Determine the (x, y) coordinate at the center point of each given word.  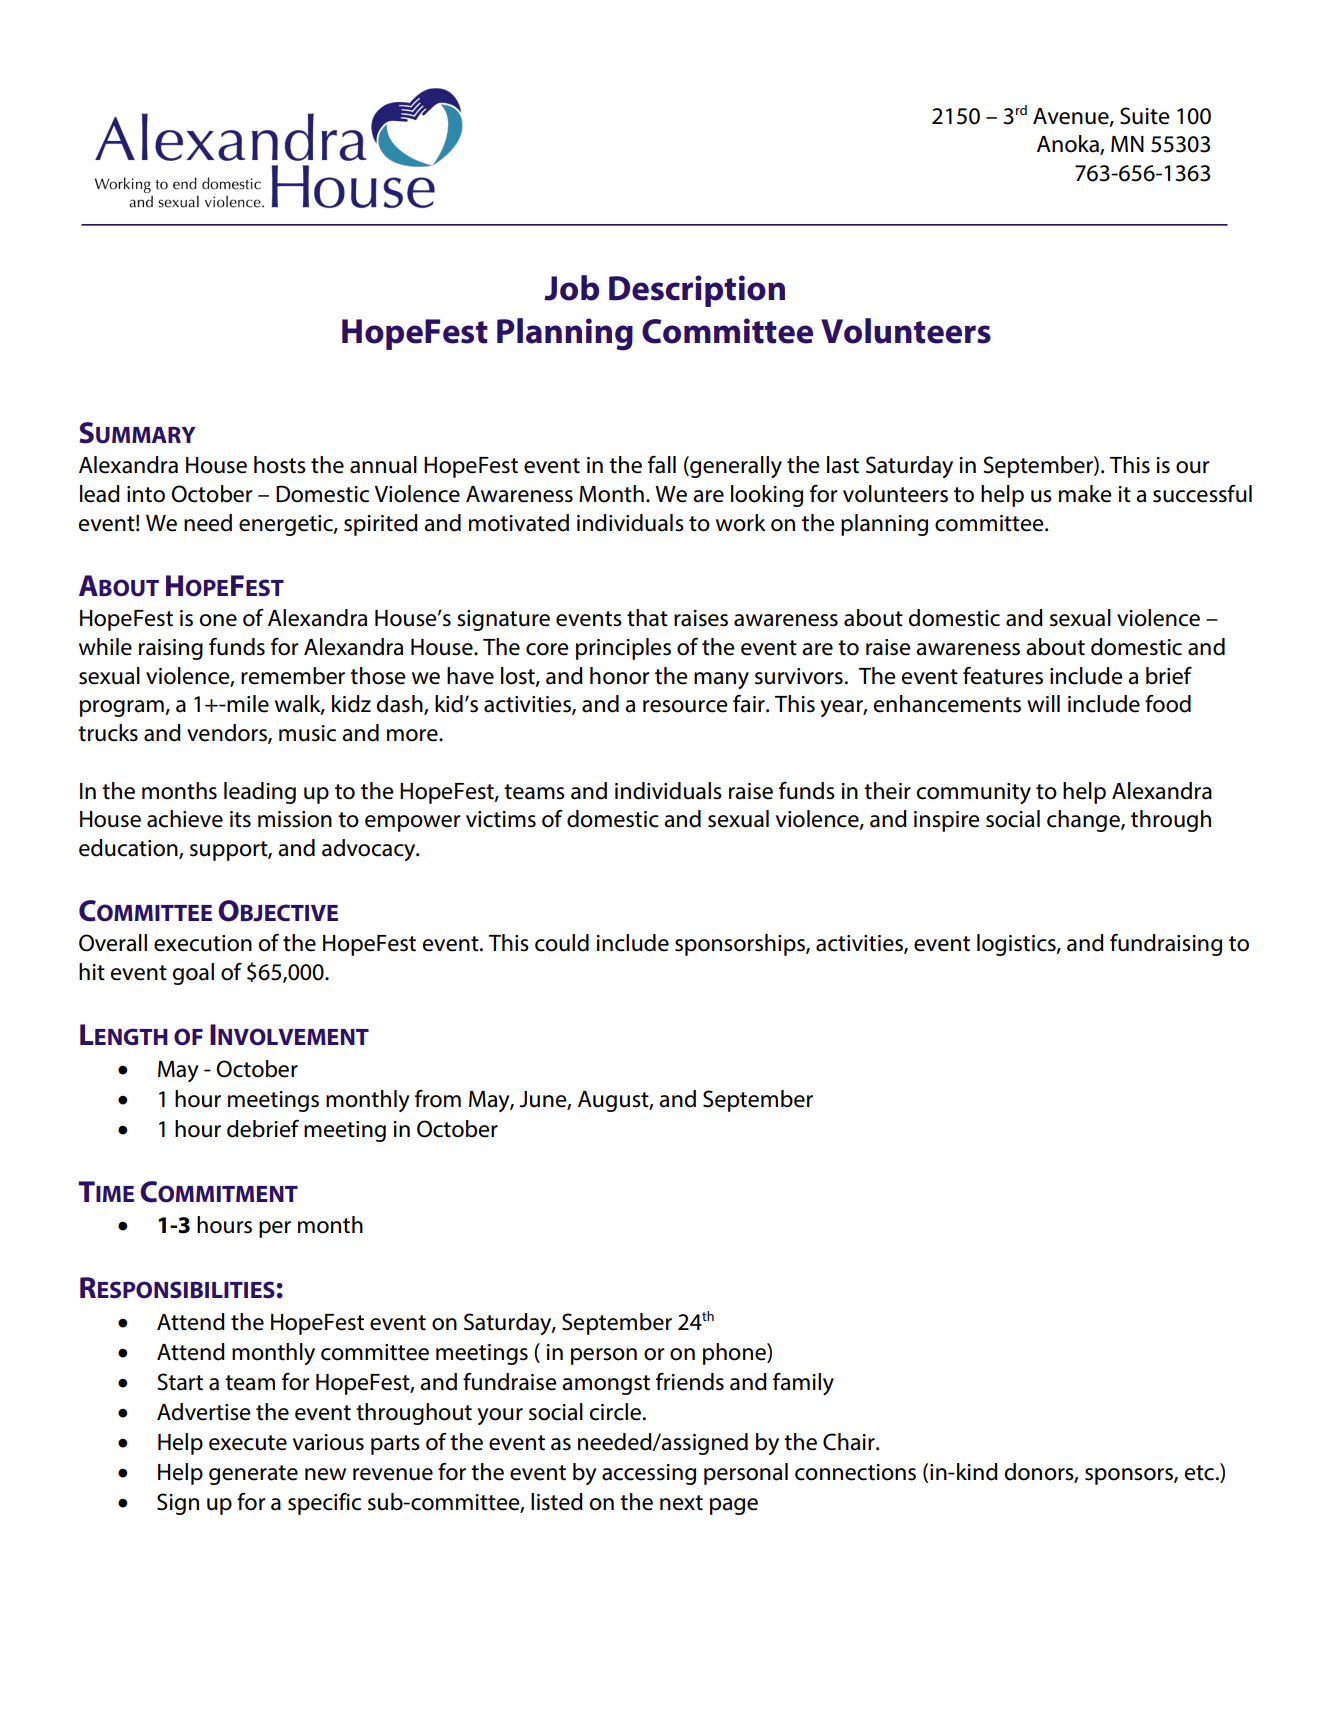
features (1003, 675)
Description (697, 291)
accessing (649, 1474)
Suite (1145, 116)
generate (253, 1475)
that (647, 618)
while (105, 647)
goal (193, 974)
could (562, 943)
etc (1201, 1473)
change (1084, 821)
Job (571, 288)
